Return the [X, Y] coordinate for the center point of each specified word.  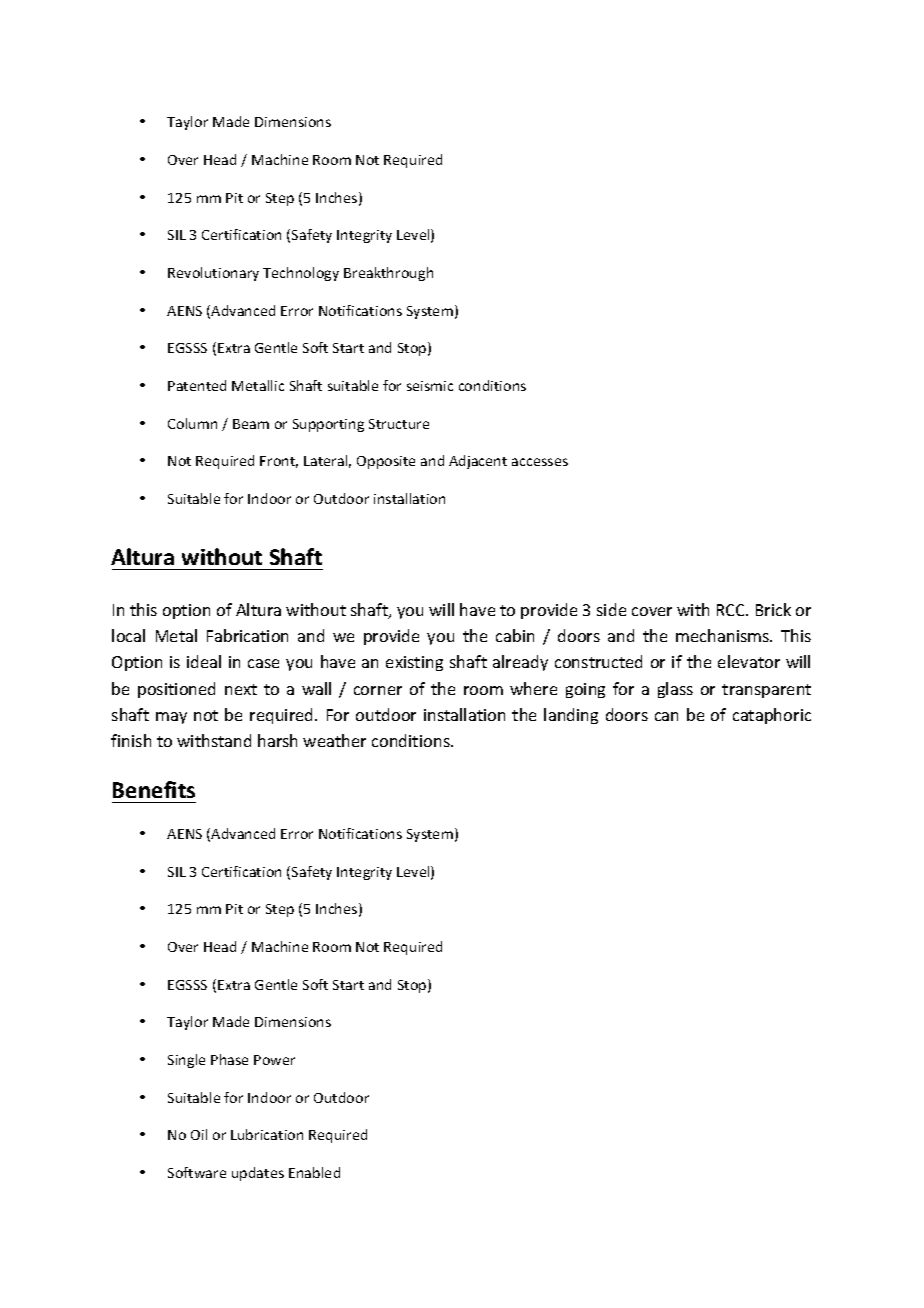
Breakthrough [388, 274]
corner [378, 690]
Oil [199, 1134]
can [666, 716]
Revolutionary [213, 274]
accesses [540, 462]
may [171, 718]
